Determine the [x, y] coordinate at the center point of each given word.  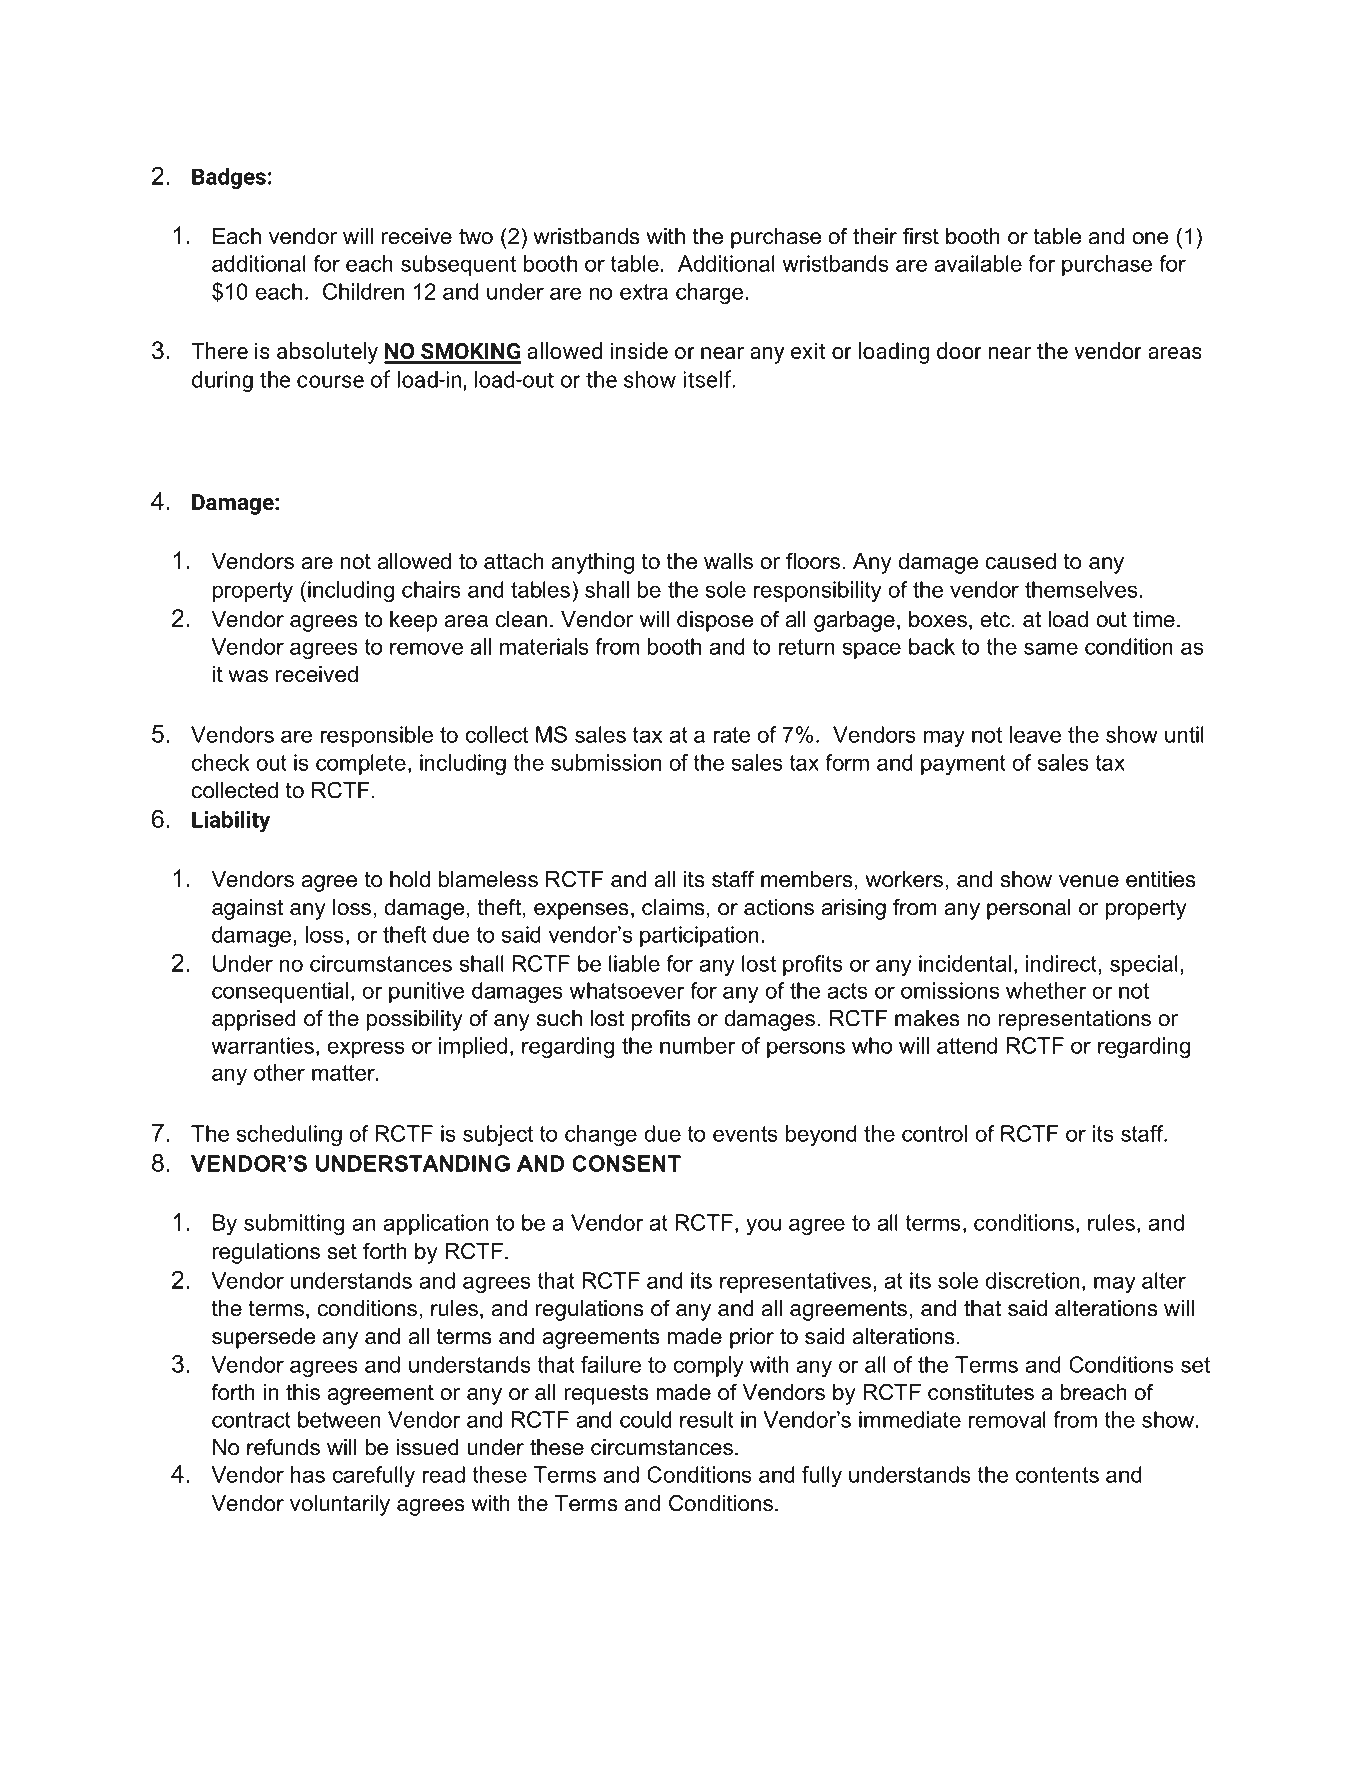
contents [1057, 1475]
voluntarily [340, 1505]
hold [410, 879]
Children [363, 291]
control [934, 1133]
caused [1021, 561]
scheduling [289, 1136]
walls [728, 561]
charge [709, 294]
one [1150, 238]
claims [673, 907]
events [745, 1134]
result [707, 1419]
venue [1089, 881]
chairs [431, 589]
